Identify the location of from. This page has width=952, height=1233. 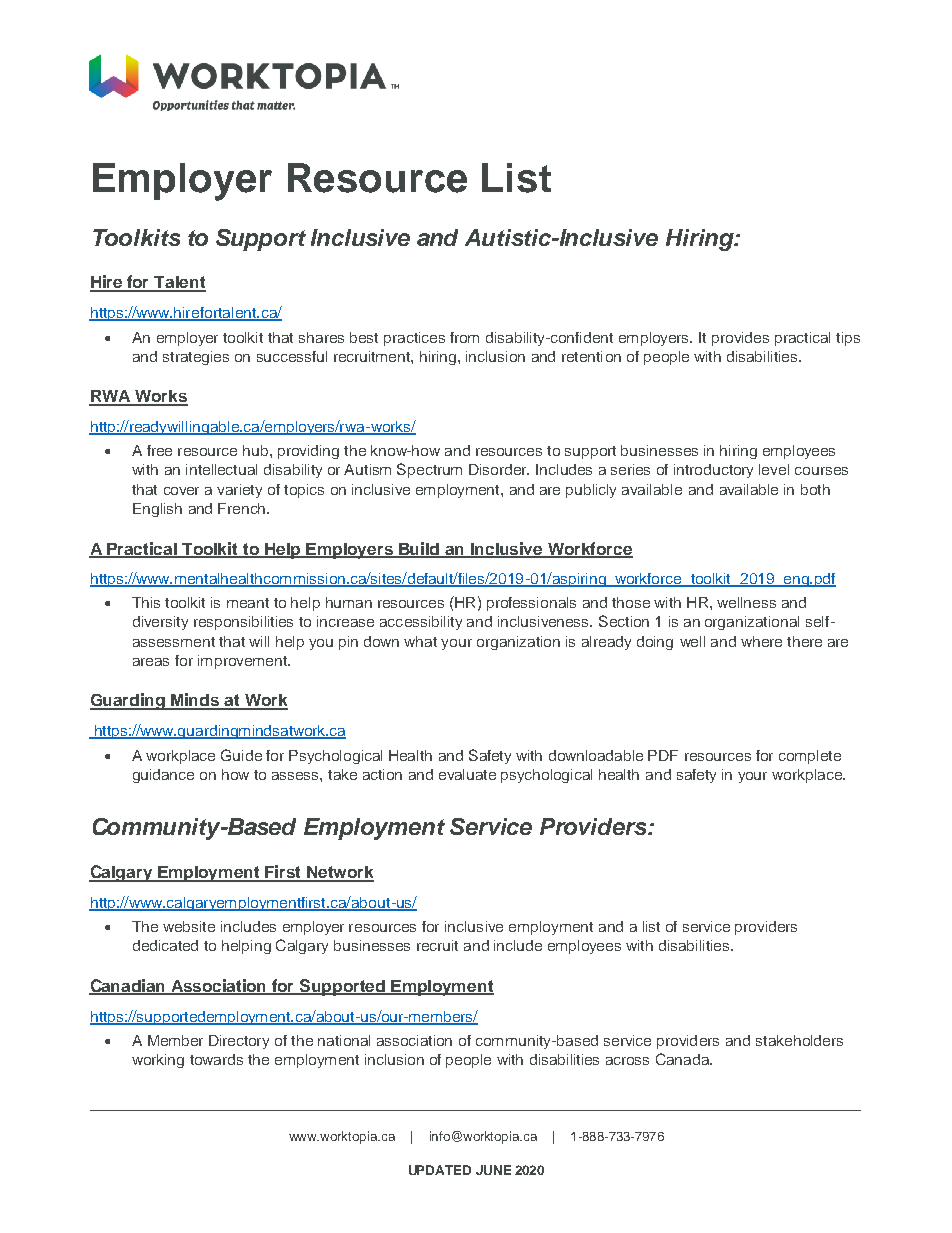
(464, 337).
